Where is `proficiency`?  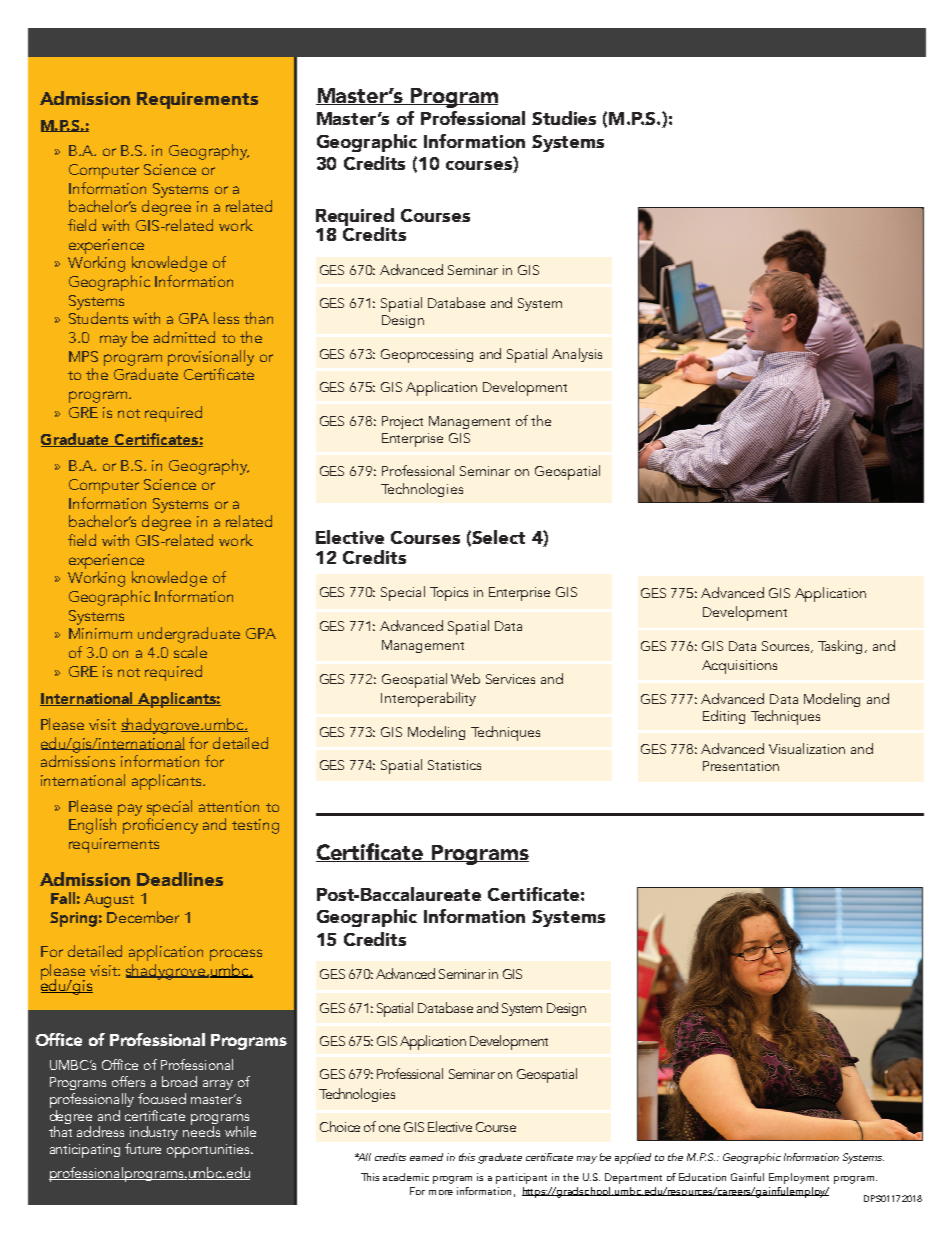
proficiency is located at coordinates (160, 826).
